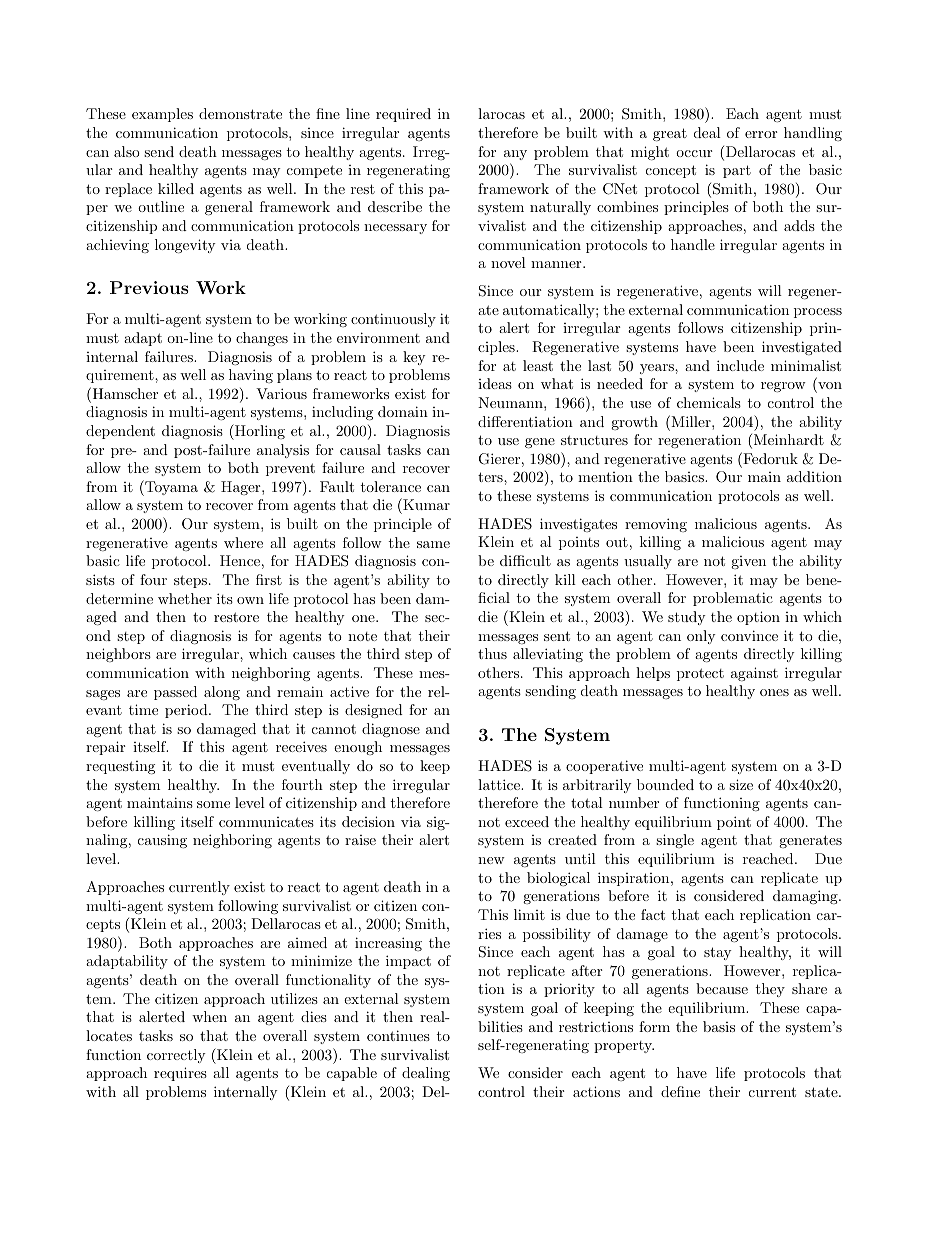 This image has width=952, height=1233. Describe the element at coordinates (492, 653) in the image. I see `thus` at that location.
